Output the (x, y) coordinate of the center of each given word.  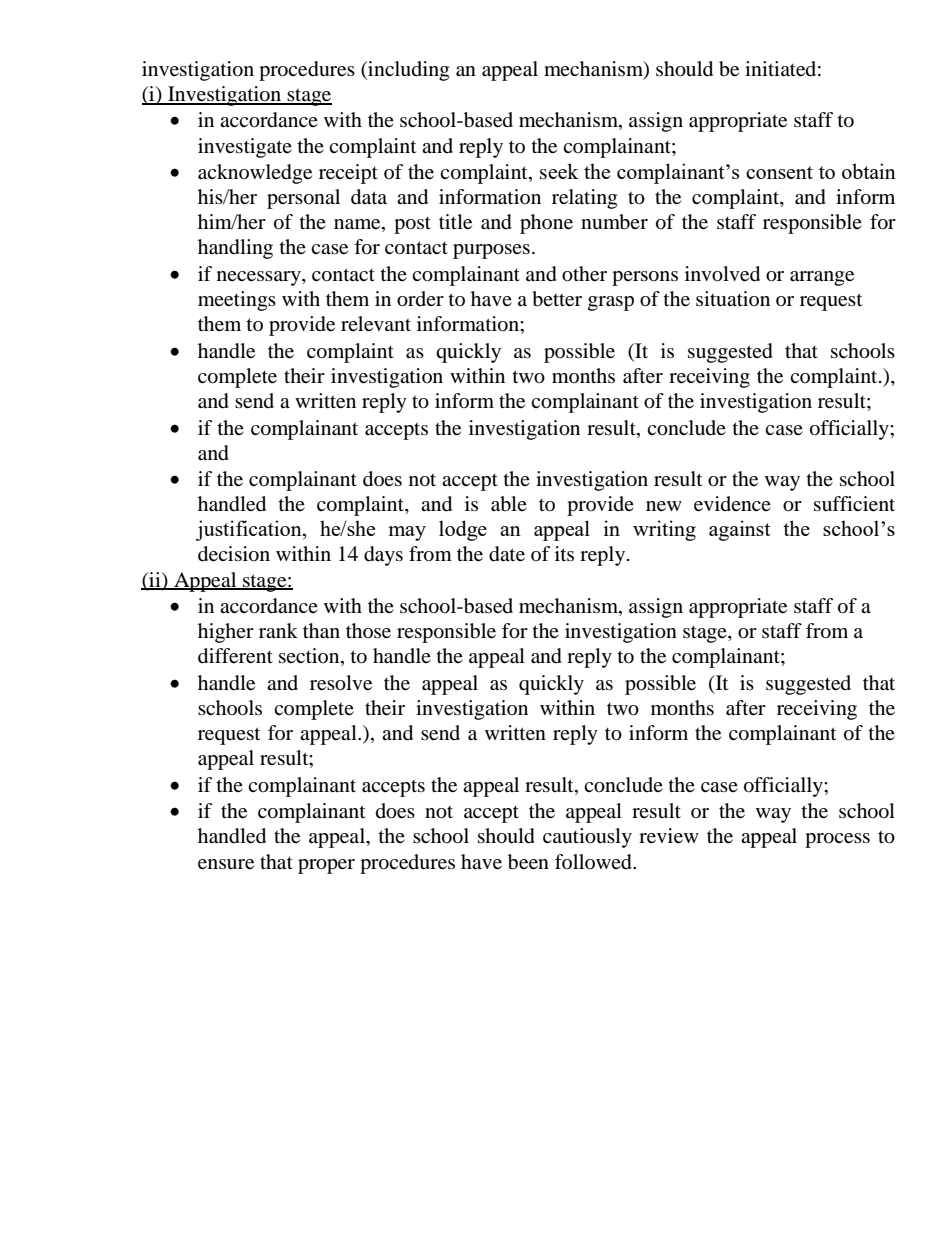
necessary (260, 278)
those (368, 631)
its (564, 553)
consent (779, 172)
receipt (348, 174)
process (837, 840)
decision (234, 554)
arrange (822, 278)
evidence (732, 504)
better (557, 299)
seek (559, 171)
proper (326, 866)
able (509, 504)
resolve (341, 683)
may (407, 533)
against (740, 530)
